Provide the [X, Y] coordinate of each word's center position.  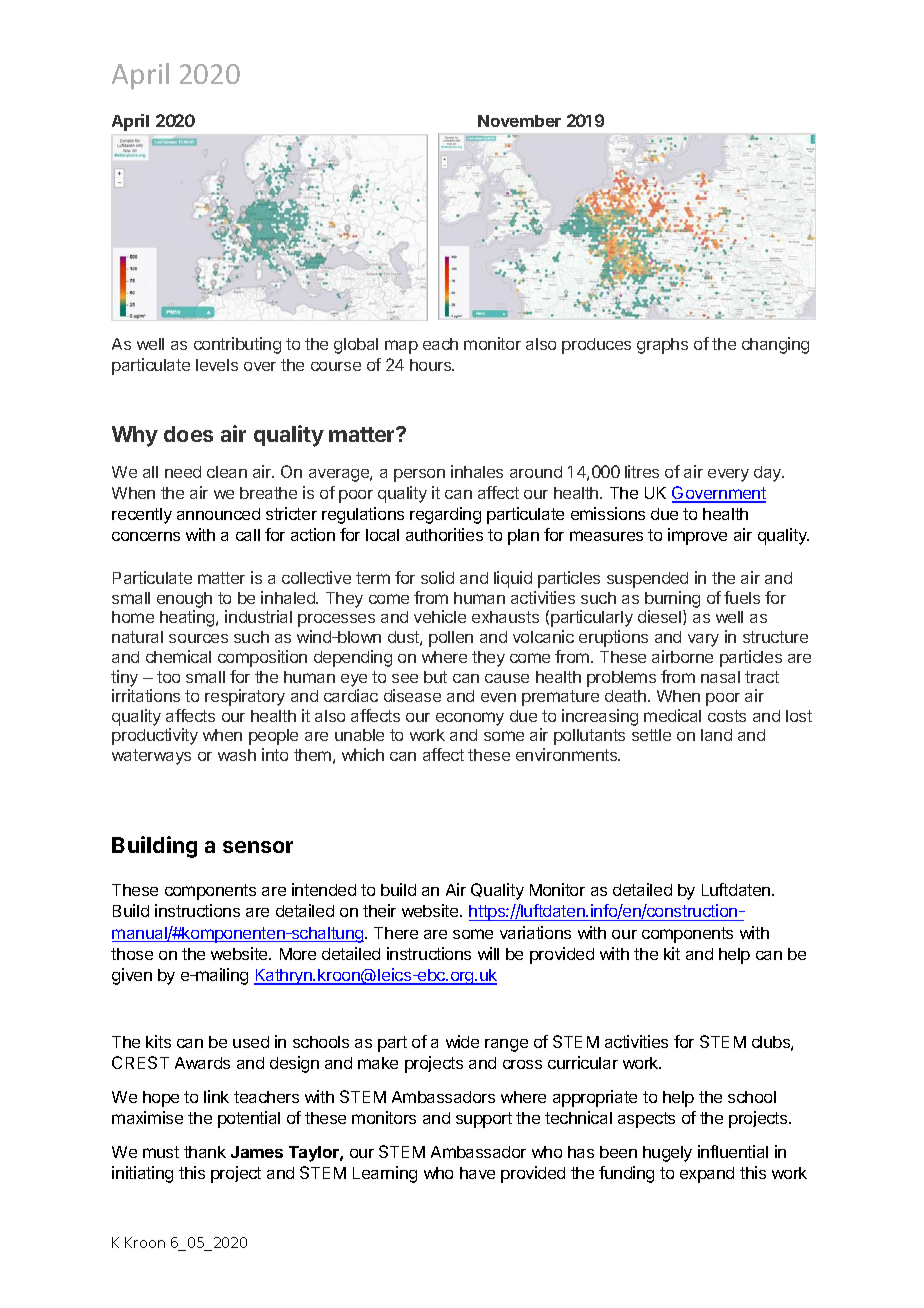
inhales [477, 471]
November [519, 121]
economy [470, 719]
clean [227, 472]
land [716, 735]
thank [205, 1152]
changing [775, 345]
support [484, 1120]
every [728, 475]
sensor [258, 847]
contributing [237, 345]
